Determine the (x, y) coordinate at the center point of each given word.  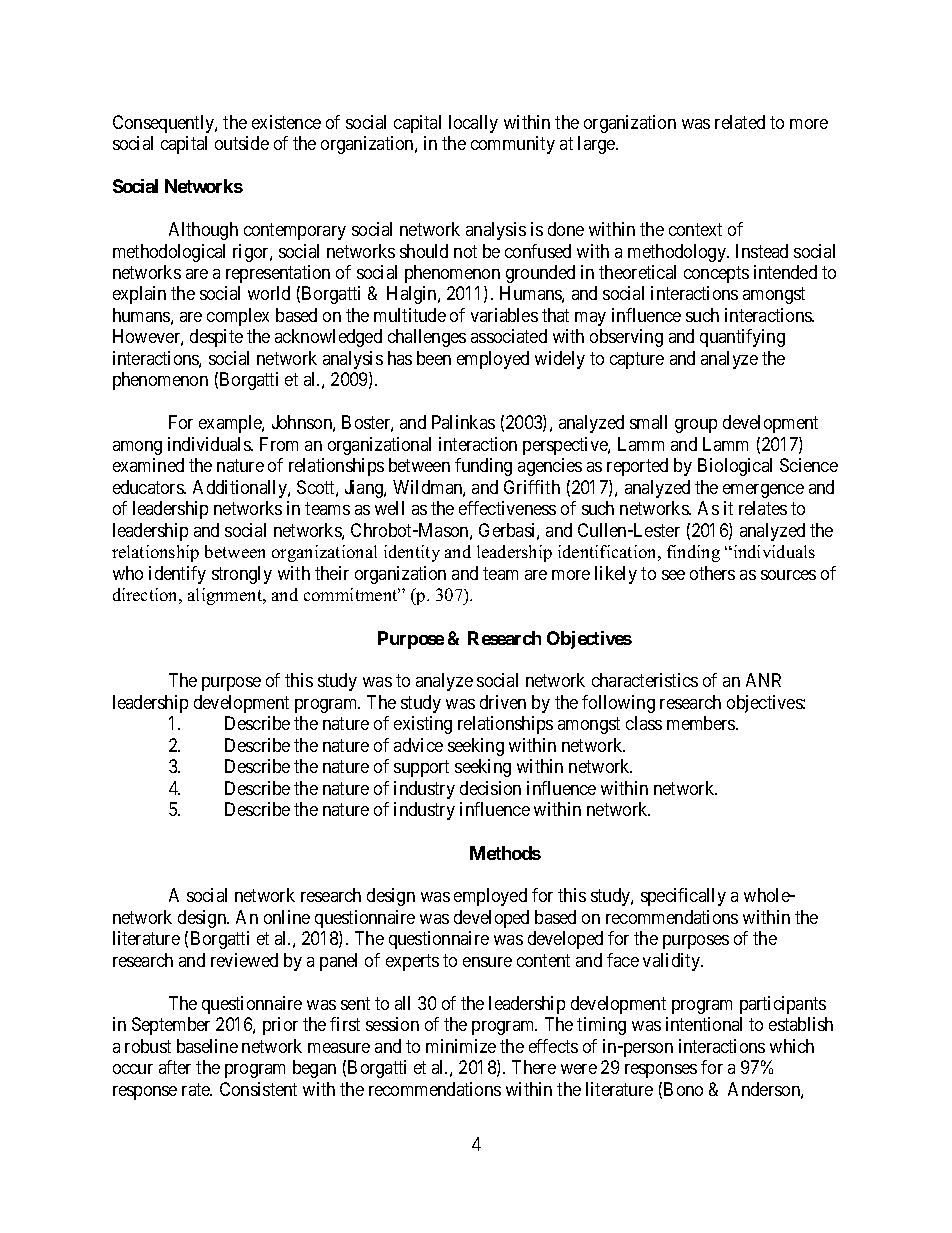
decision (490, 788)
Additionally (241, 489)
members (702, 723)
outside (242, 143)
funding (483, 467)
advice (418, 745)
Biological (735, 467)
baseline (207, 1046)
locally (473, 124)
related (740, 122)
